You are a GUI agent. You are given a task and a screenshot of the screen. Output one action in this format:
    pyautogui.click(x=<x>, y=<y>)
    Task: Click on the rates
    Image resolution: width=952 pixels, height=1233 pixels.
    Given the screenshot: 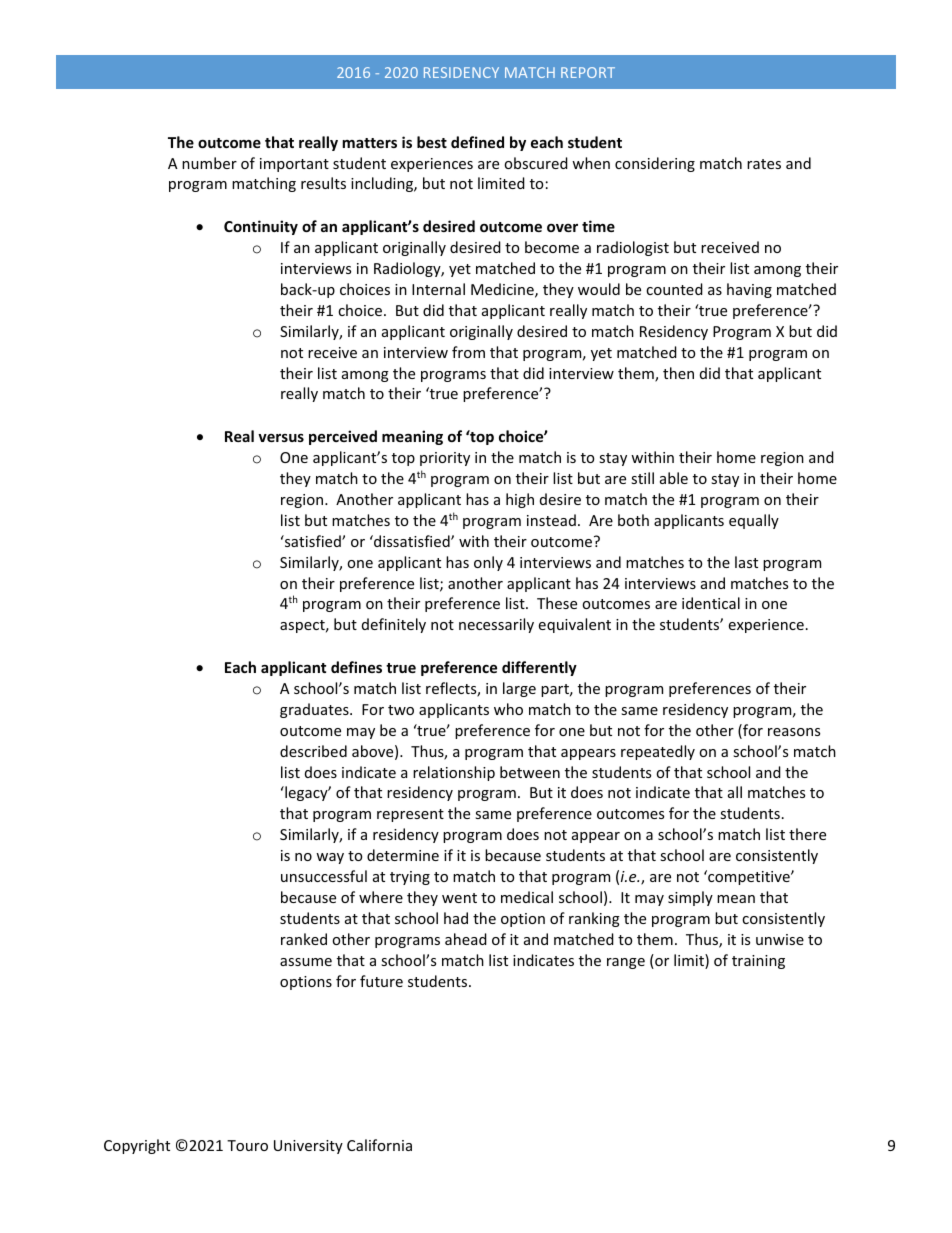 What is the action you would take?
    pyautogui.click(x=764, y=164)
